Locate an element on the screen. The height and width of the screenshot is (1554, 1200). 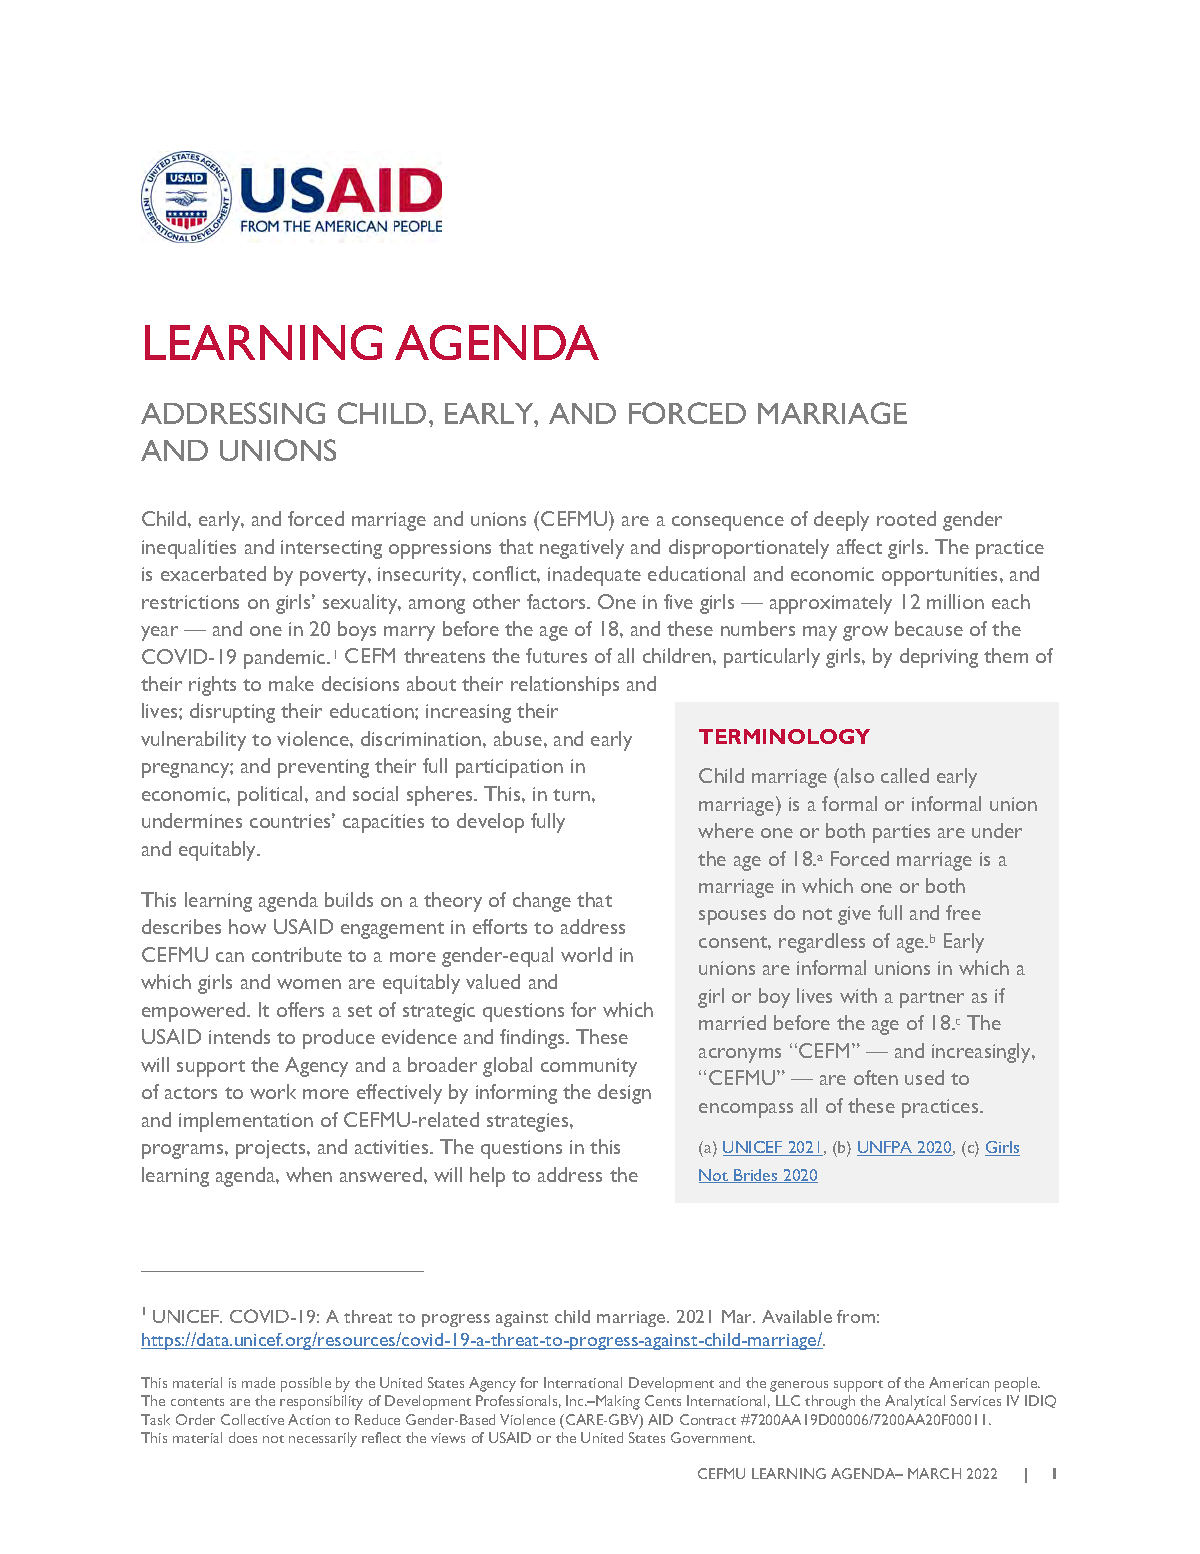
help is located at coordinates (487, 1177).
